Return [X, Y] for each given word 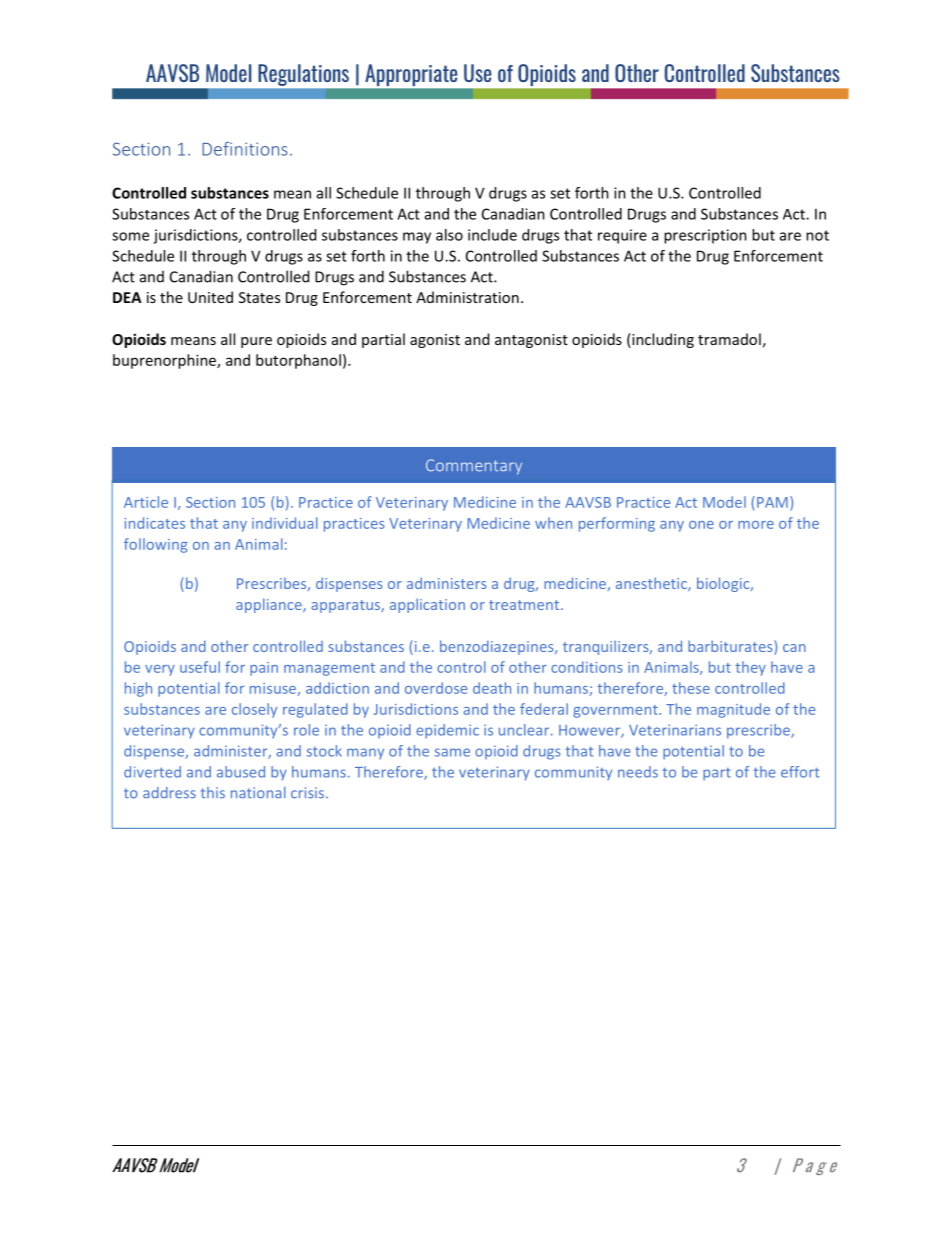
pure [256, 342]
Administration [467, 297]
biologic [724, 584]
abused [241, 772]
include [492, 235]
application [427, 605]
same [452, 752]
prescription [705, 236]
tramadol [729, 339]
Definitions [244, 149]
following [156, 545]
